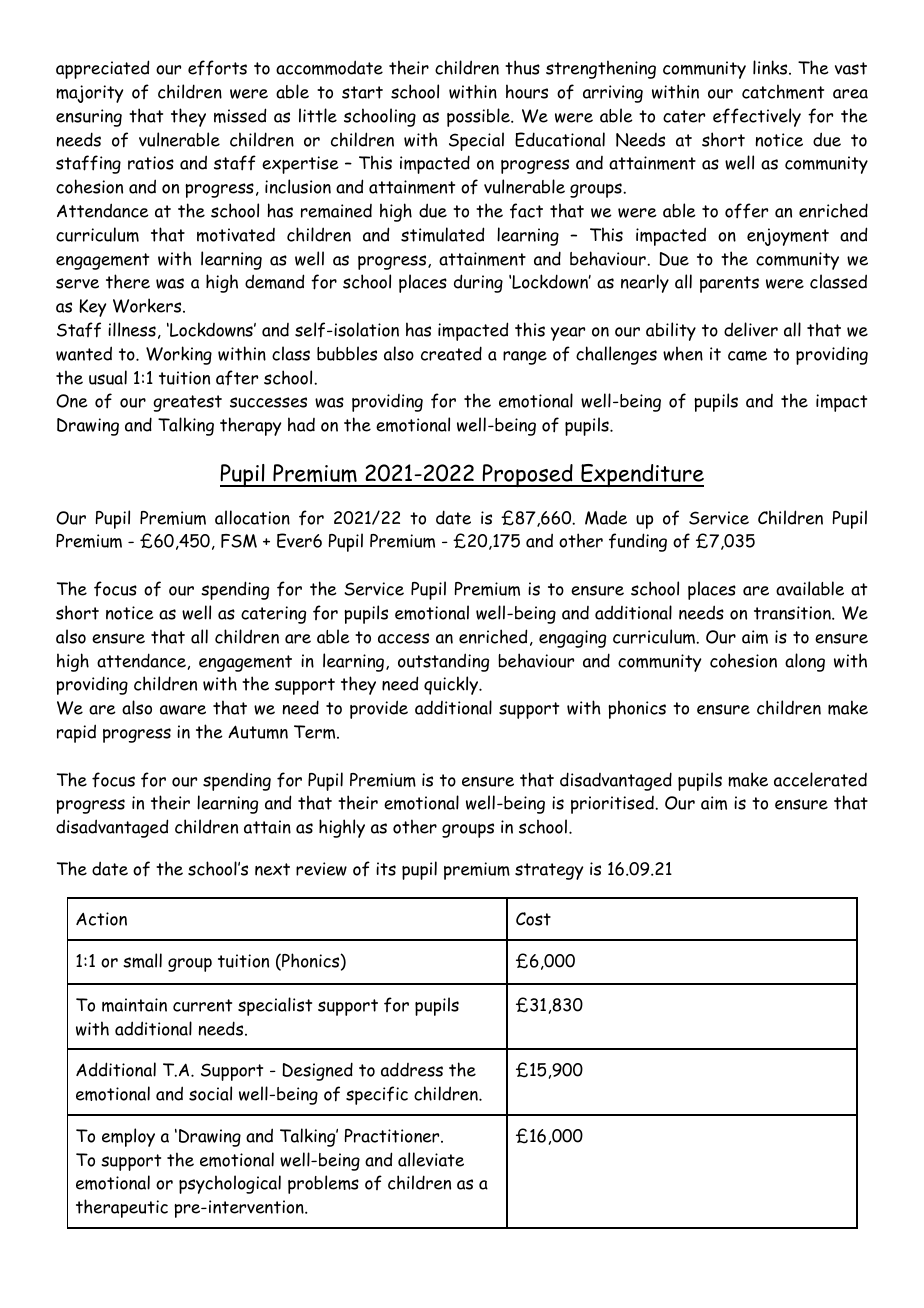 This document has height=1308, width=924. I want to click on alleviate, so click(431, 1159).
